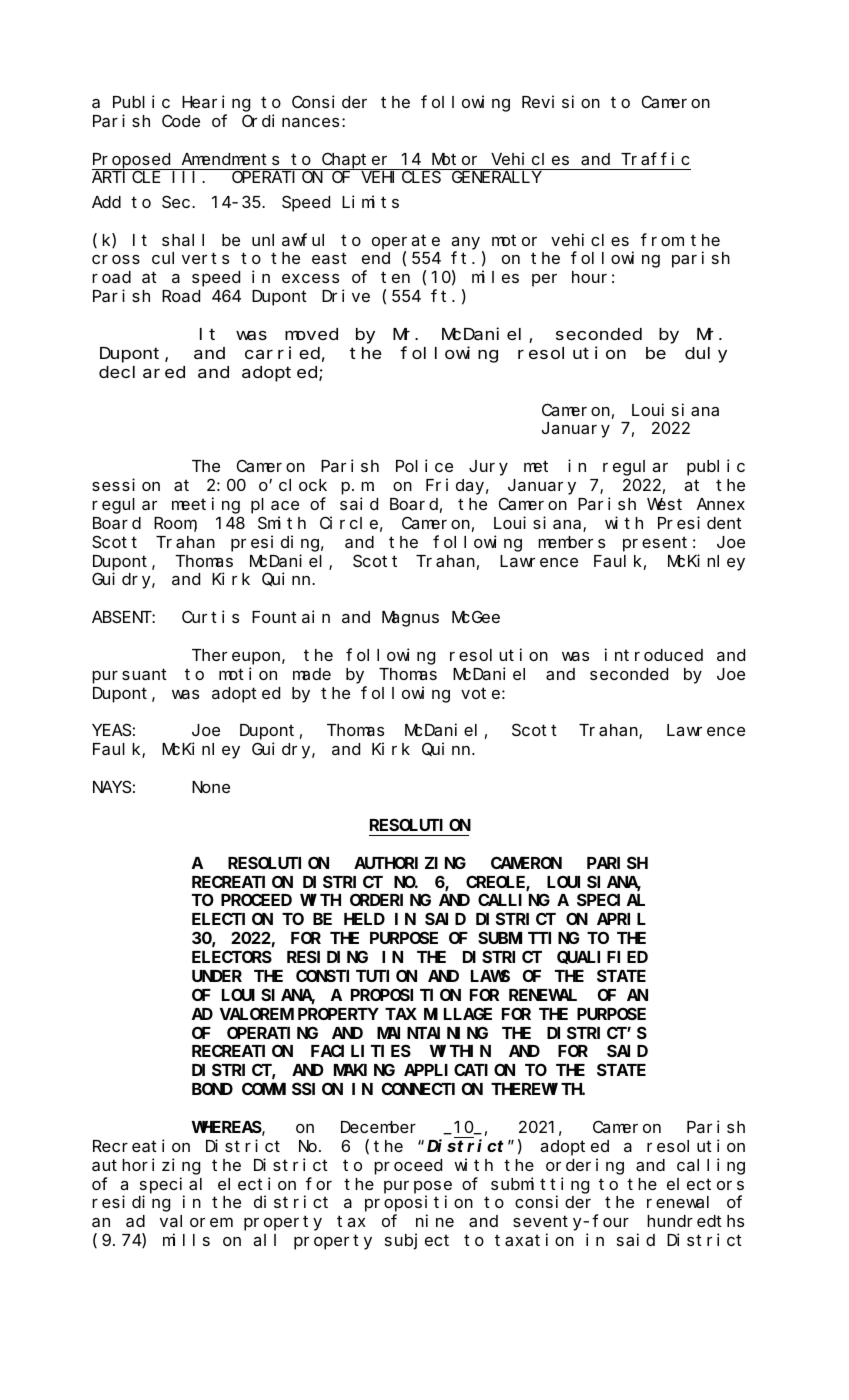  What do you see at coordinates (312, 674) in the screenshot?
I see `made` at bounding box center [312, 674].
